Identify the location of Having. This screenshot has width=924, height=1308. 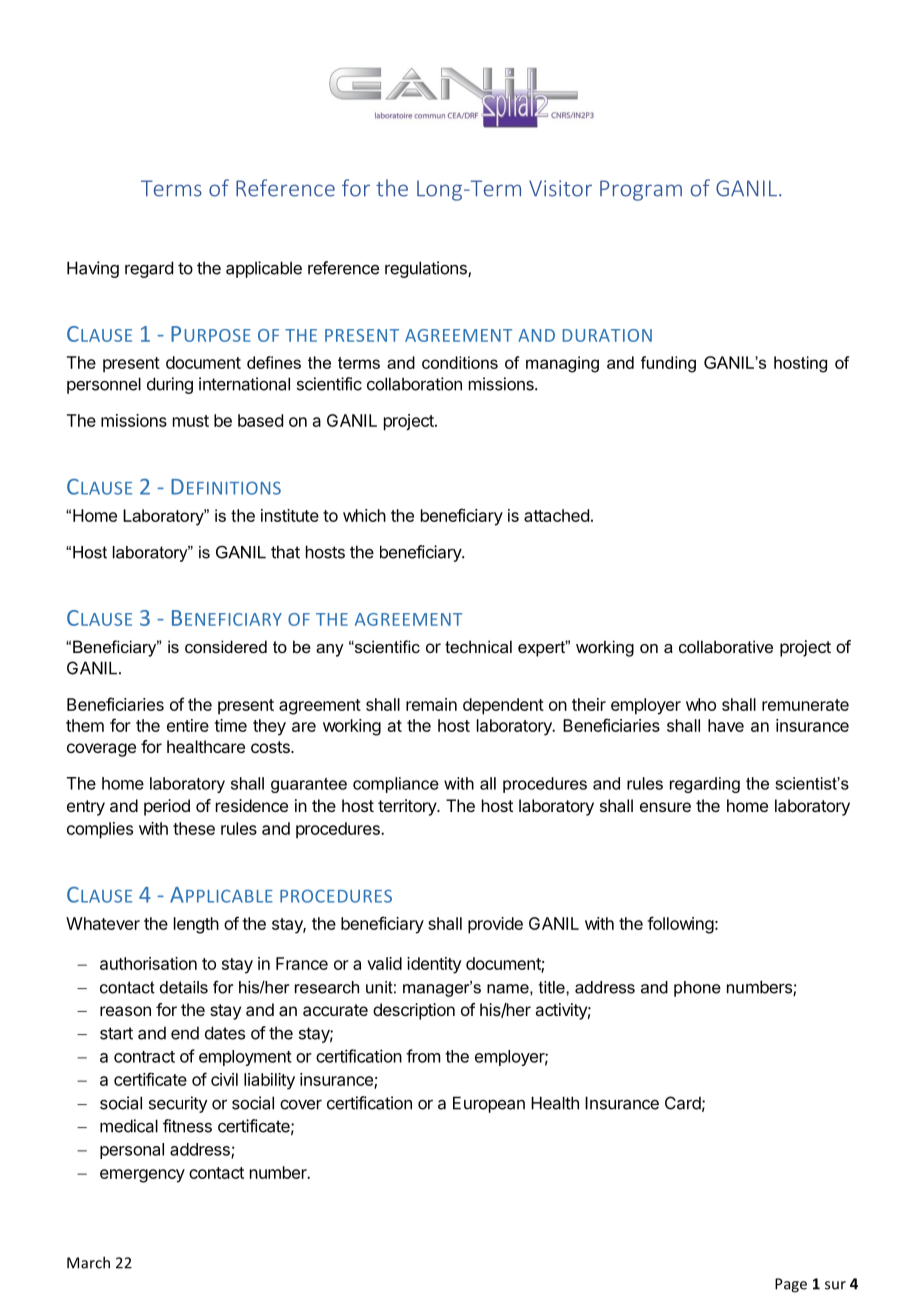
(93, 269).
